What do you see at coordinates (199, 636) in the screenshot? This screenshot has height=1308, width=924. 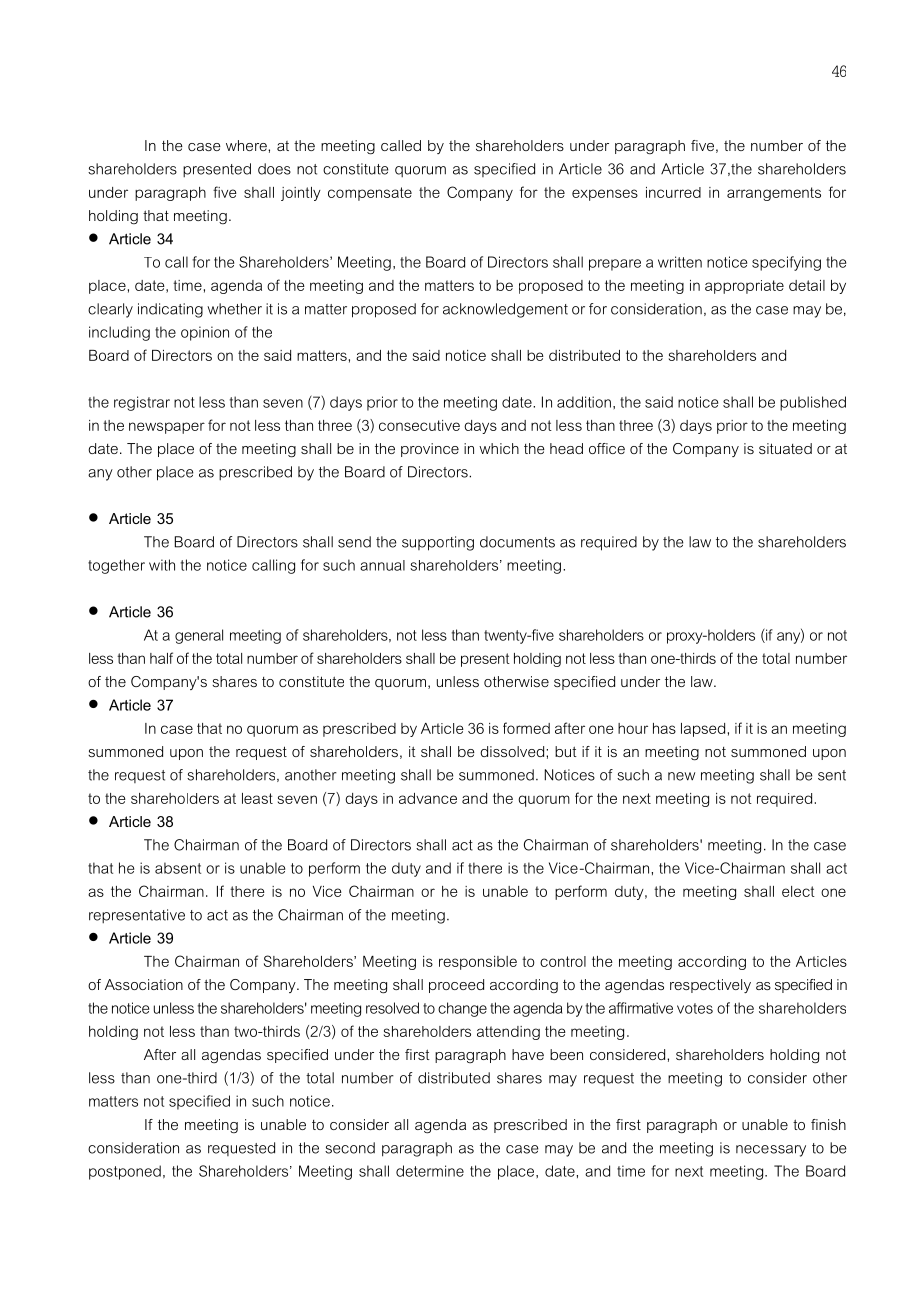 I see `general` at bounding box center [199, 636].
